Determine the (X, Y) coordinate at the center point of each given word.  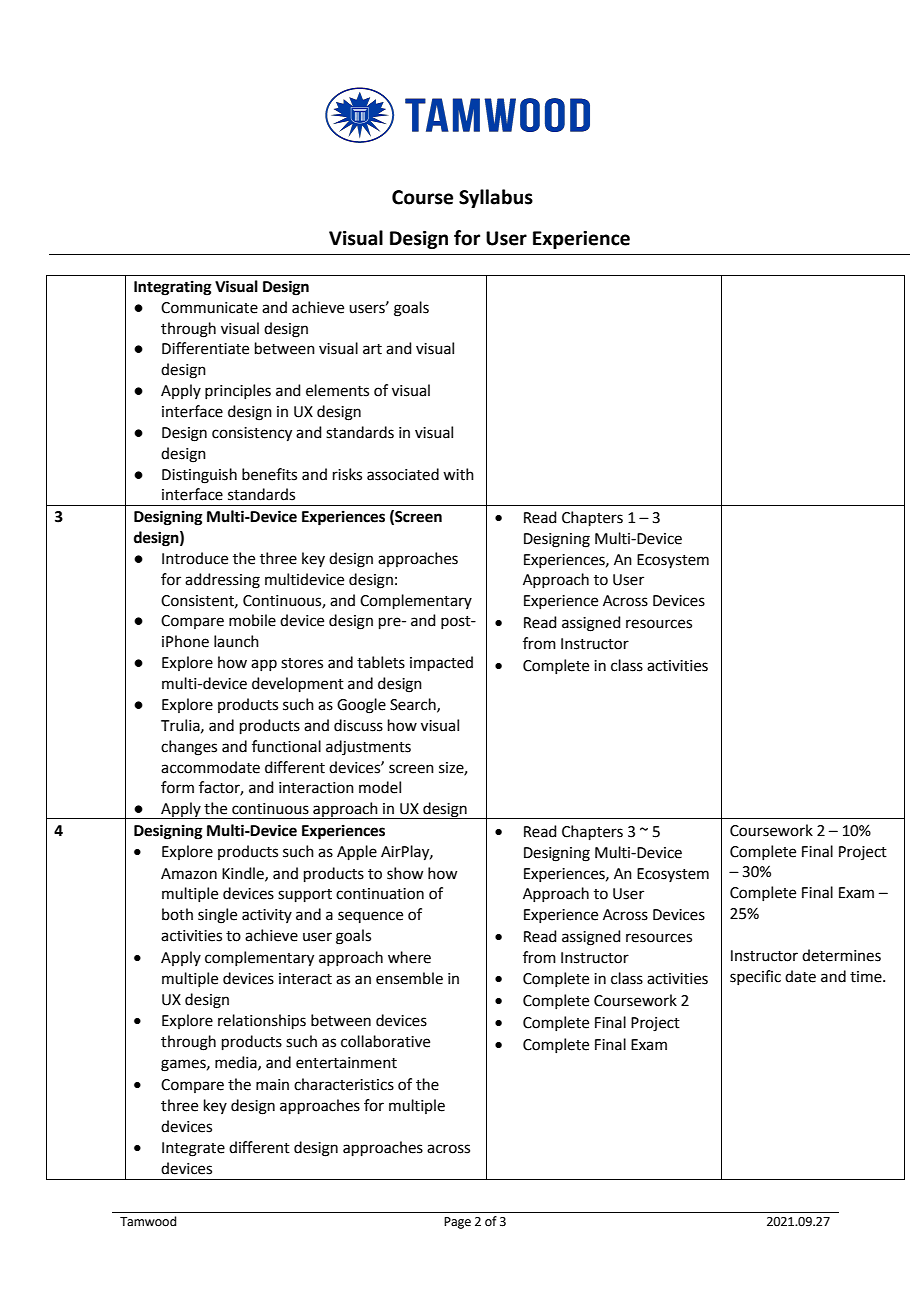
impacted (441, 663)
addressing (222, 581)
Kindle (244, 874)
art (372, 349)
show (405, 873)
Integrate (193, 1149)
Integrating (173, 288)
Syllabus (496, 198)
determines (841, 955)
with (458, 474)
